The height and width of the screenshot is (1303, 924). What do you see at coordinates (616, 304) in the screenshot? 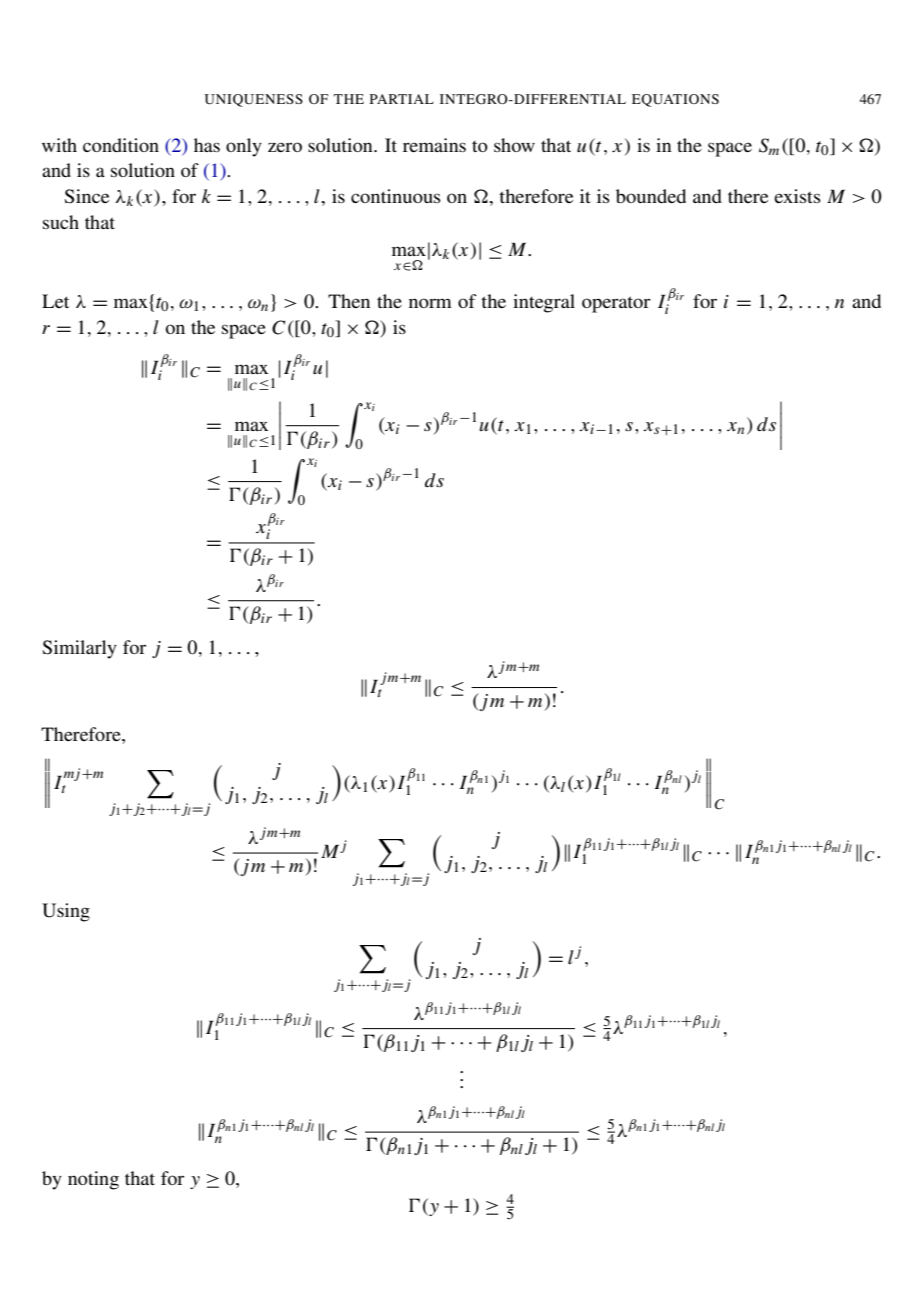
I see `operator` at bounding box center [616, 304].
